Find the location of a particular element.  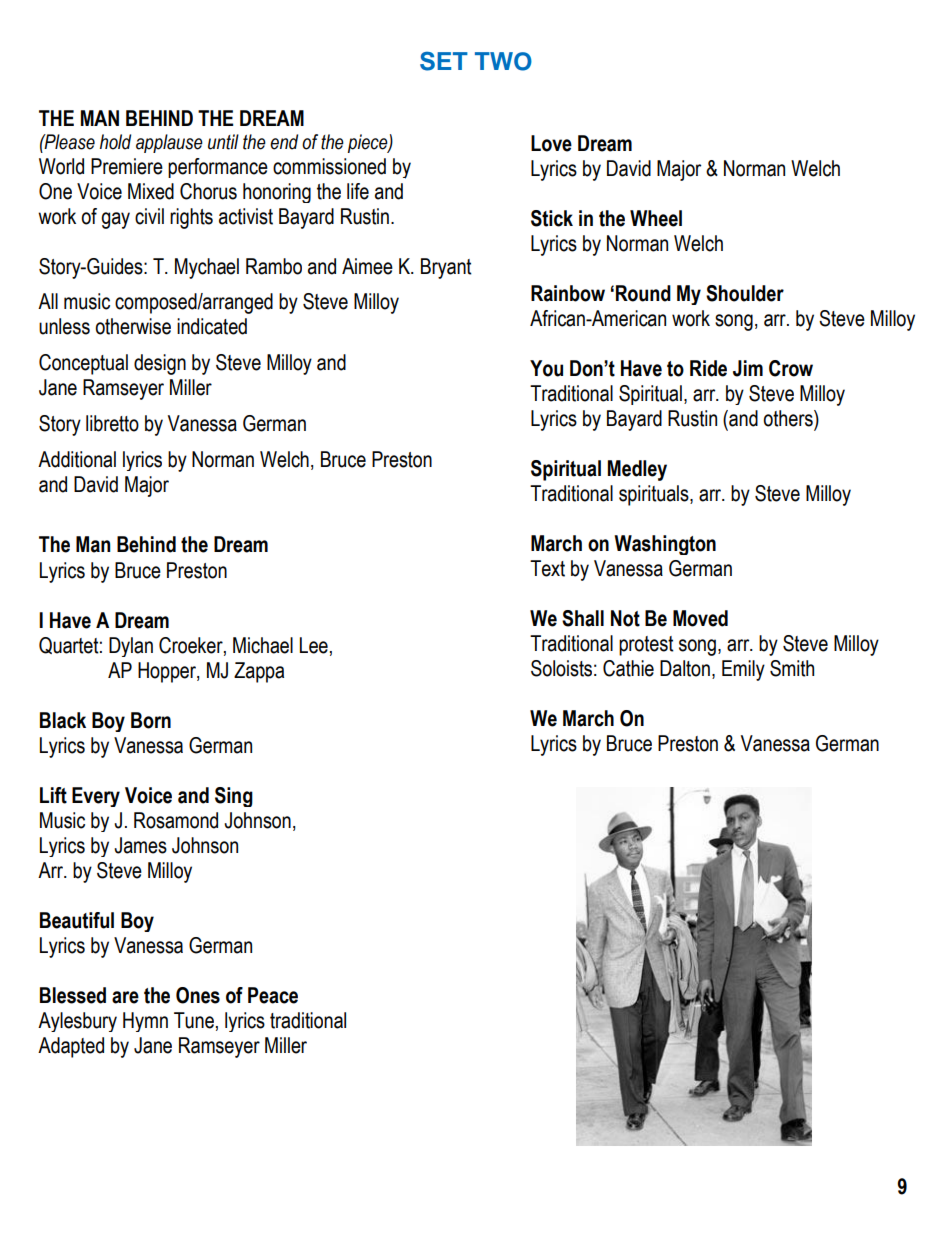

Medley is located at coordinates (637, 470).
